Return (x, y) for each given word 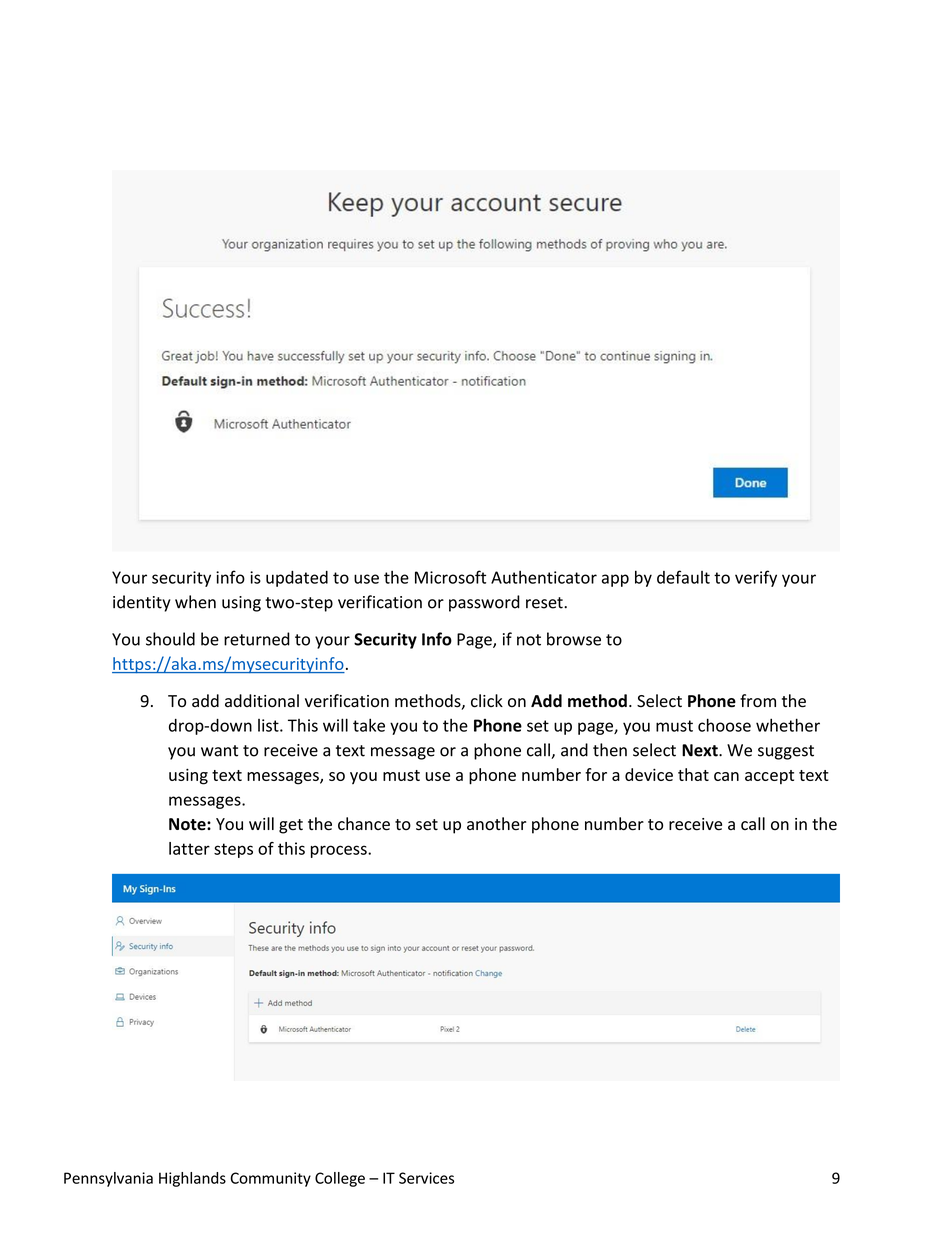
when (195, 602)
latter (189, 848)
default (683, 577)
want (219, 751)
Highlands (192, 1179)
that (693, 774)
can (726, 776)
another (496, 824)
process (340, 851)
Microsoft (450, 577)
